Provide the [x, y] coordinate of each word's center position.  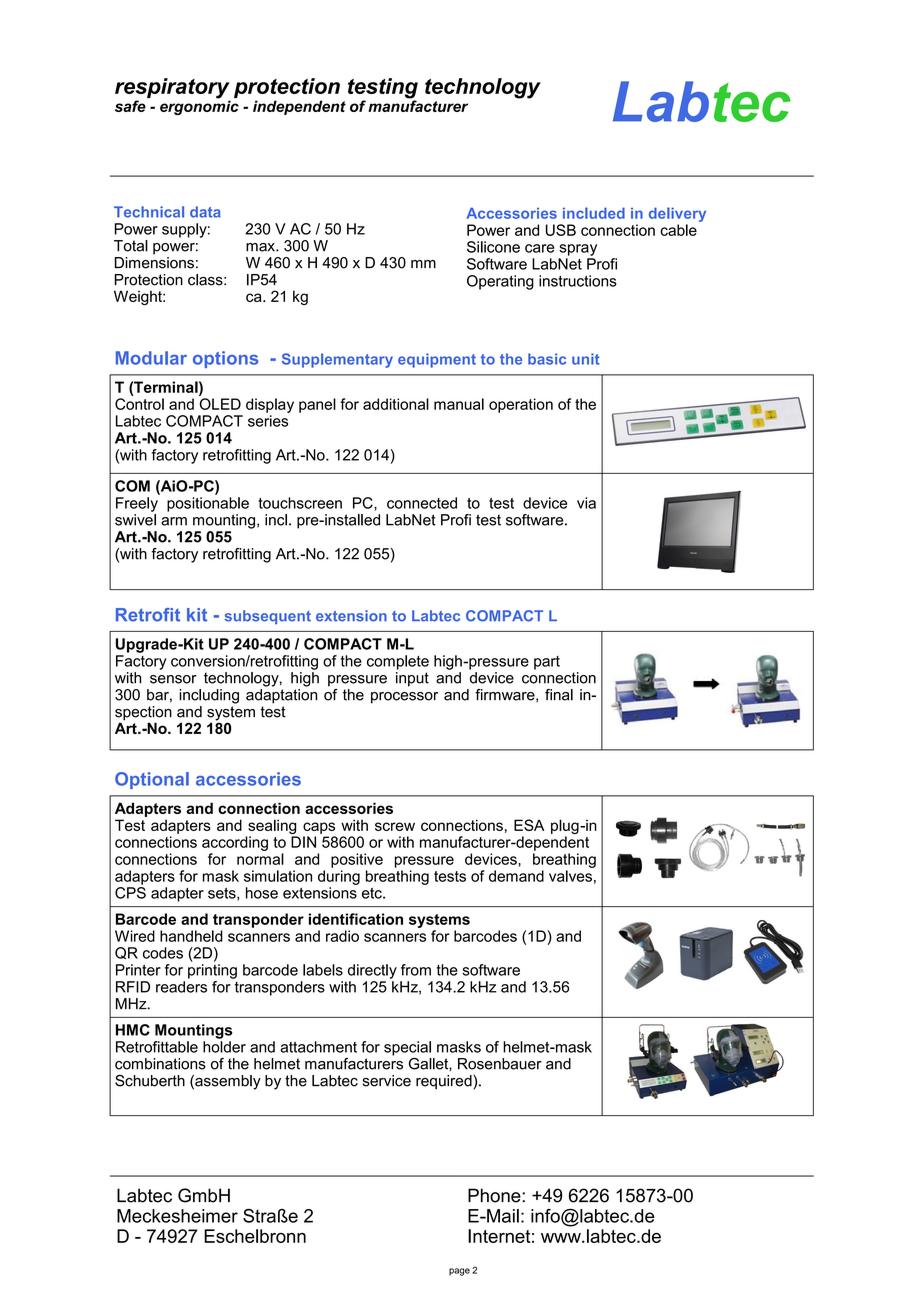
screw [395, 826]
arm [174, 521]
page [459, 1272]
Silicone [493, 247]
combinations [160, 1064]
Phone [495, 1195]
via [586, 503]
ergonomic [199, 106]
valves [570, 876]
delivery [677, 214]
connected [422, 503]
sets [223, 894]
